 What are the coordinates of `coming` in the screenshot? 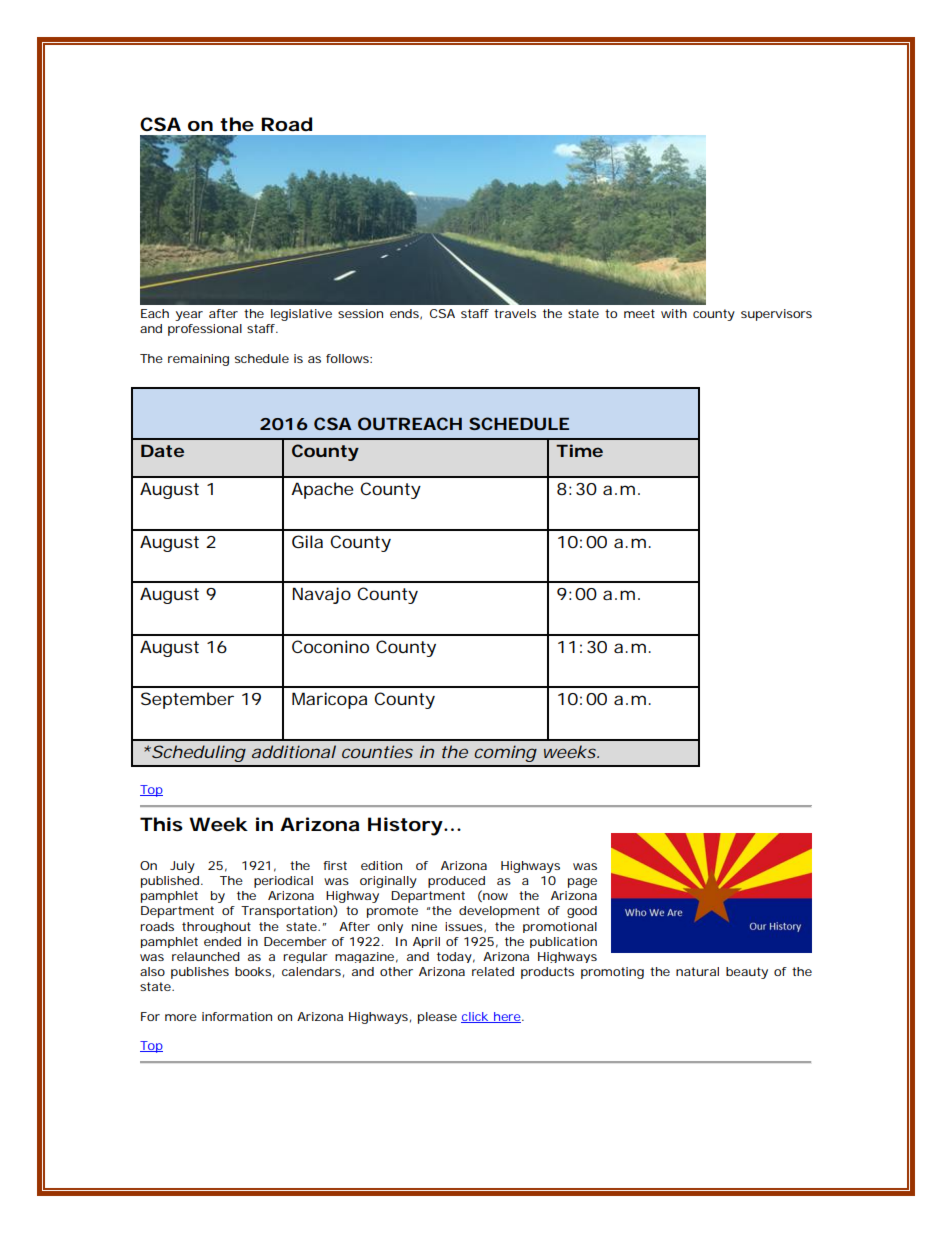 It's located at (505, 753).
